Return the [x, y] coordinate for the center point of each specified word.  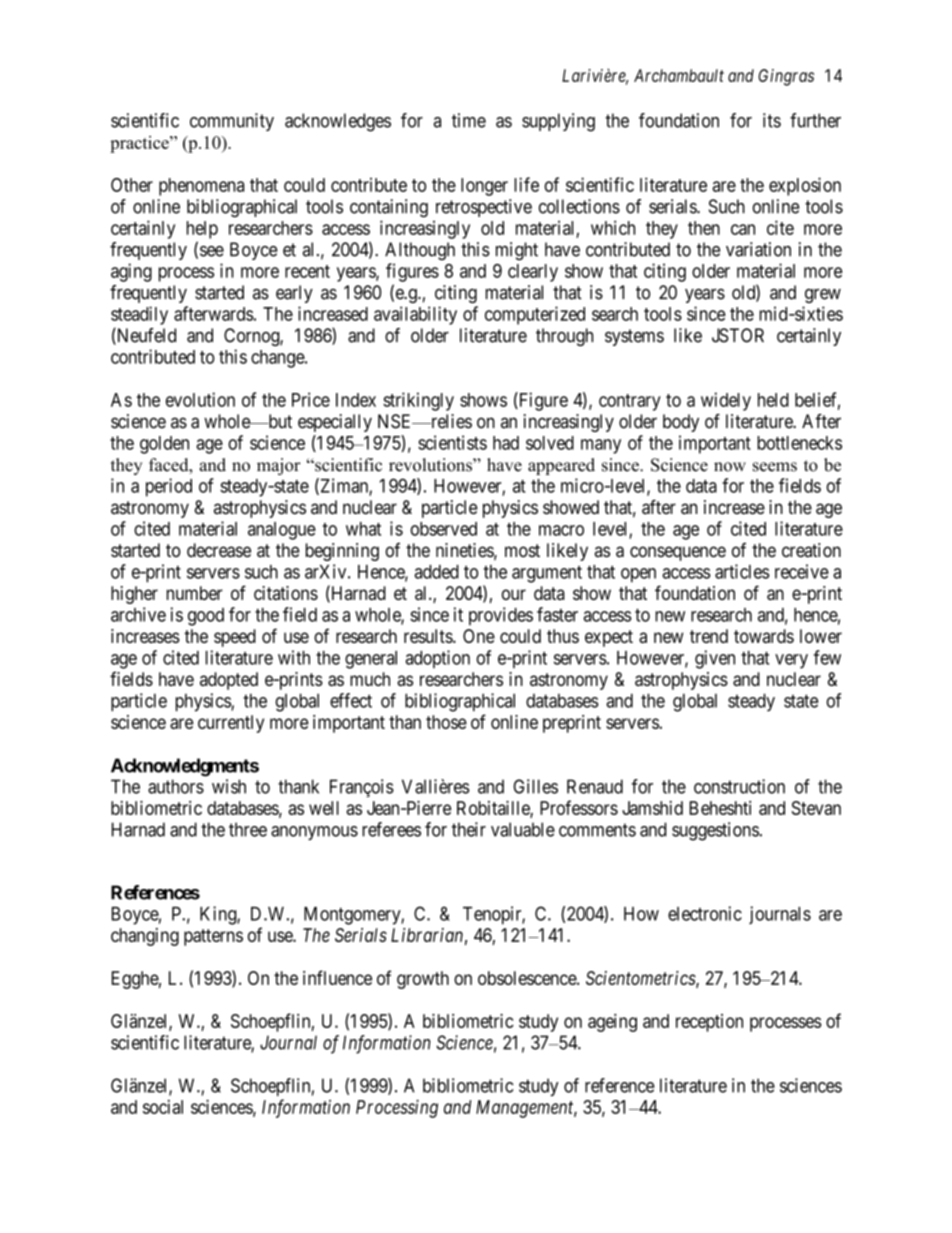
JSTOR [738, 335]
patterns [213, 937]
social [163, 1107]
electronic [705, 913]
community [232, 122]
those [446, 722]
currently [231, 724]
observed [443, 529]
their [469, 829]
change [278, 359]
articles [742, 571]
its [772, 120]
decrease [219, 550]
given [715, 659]
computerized [535, 315]
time [469, 120]
